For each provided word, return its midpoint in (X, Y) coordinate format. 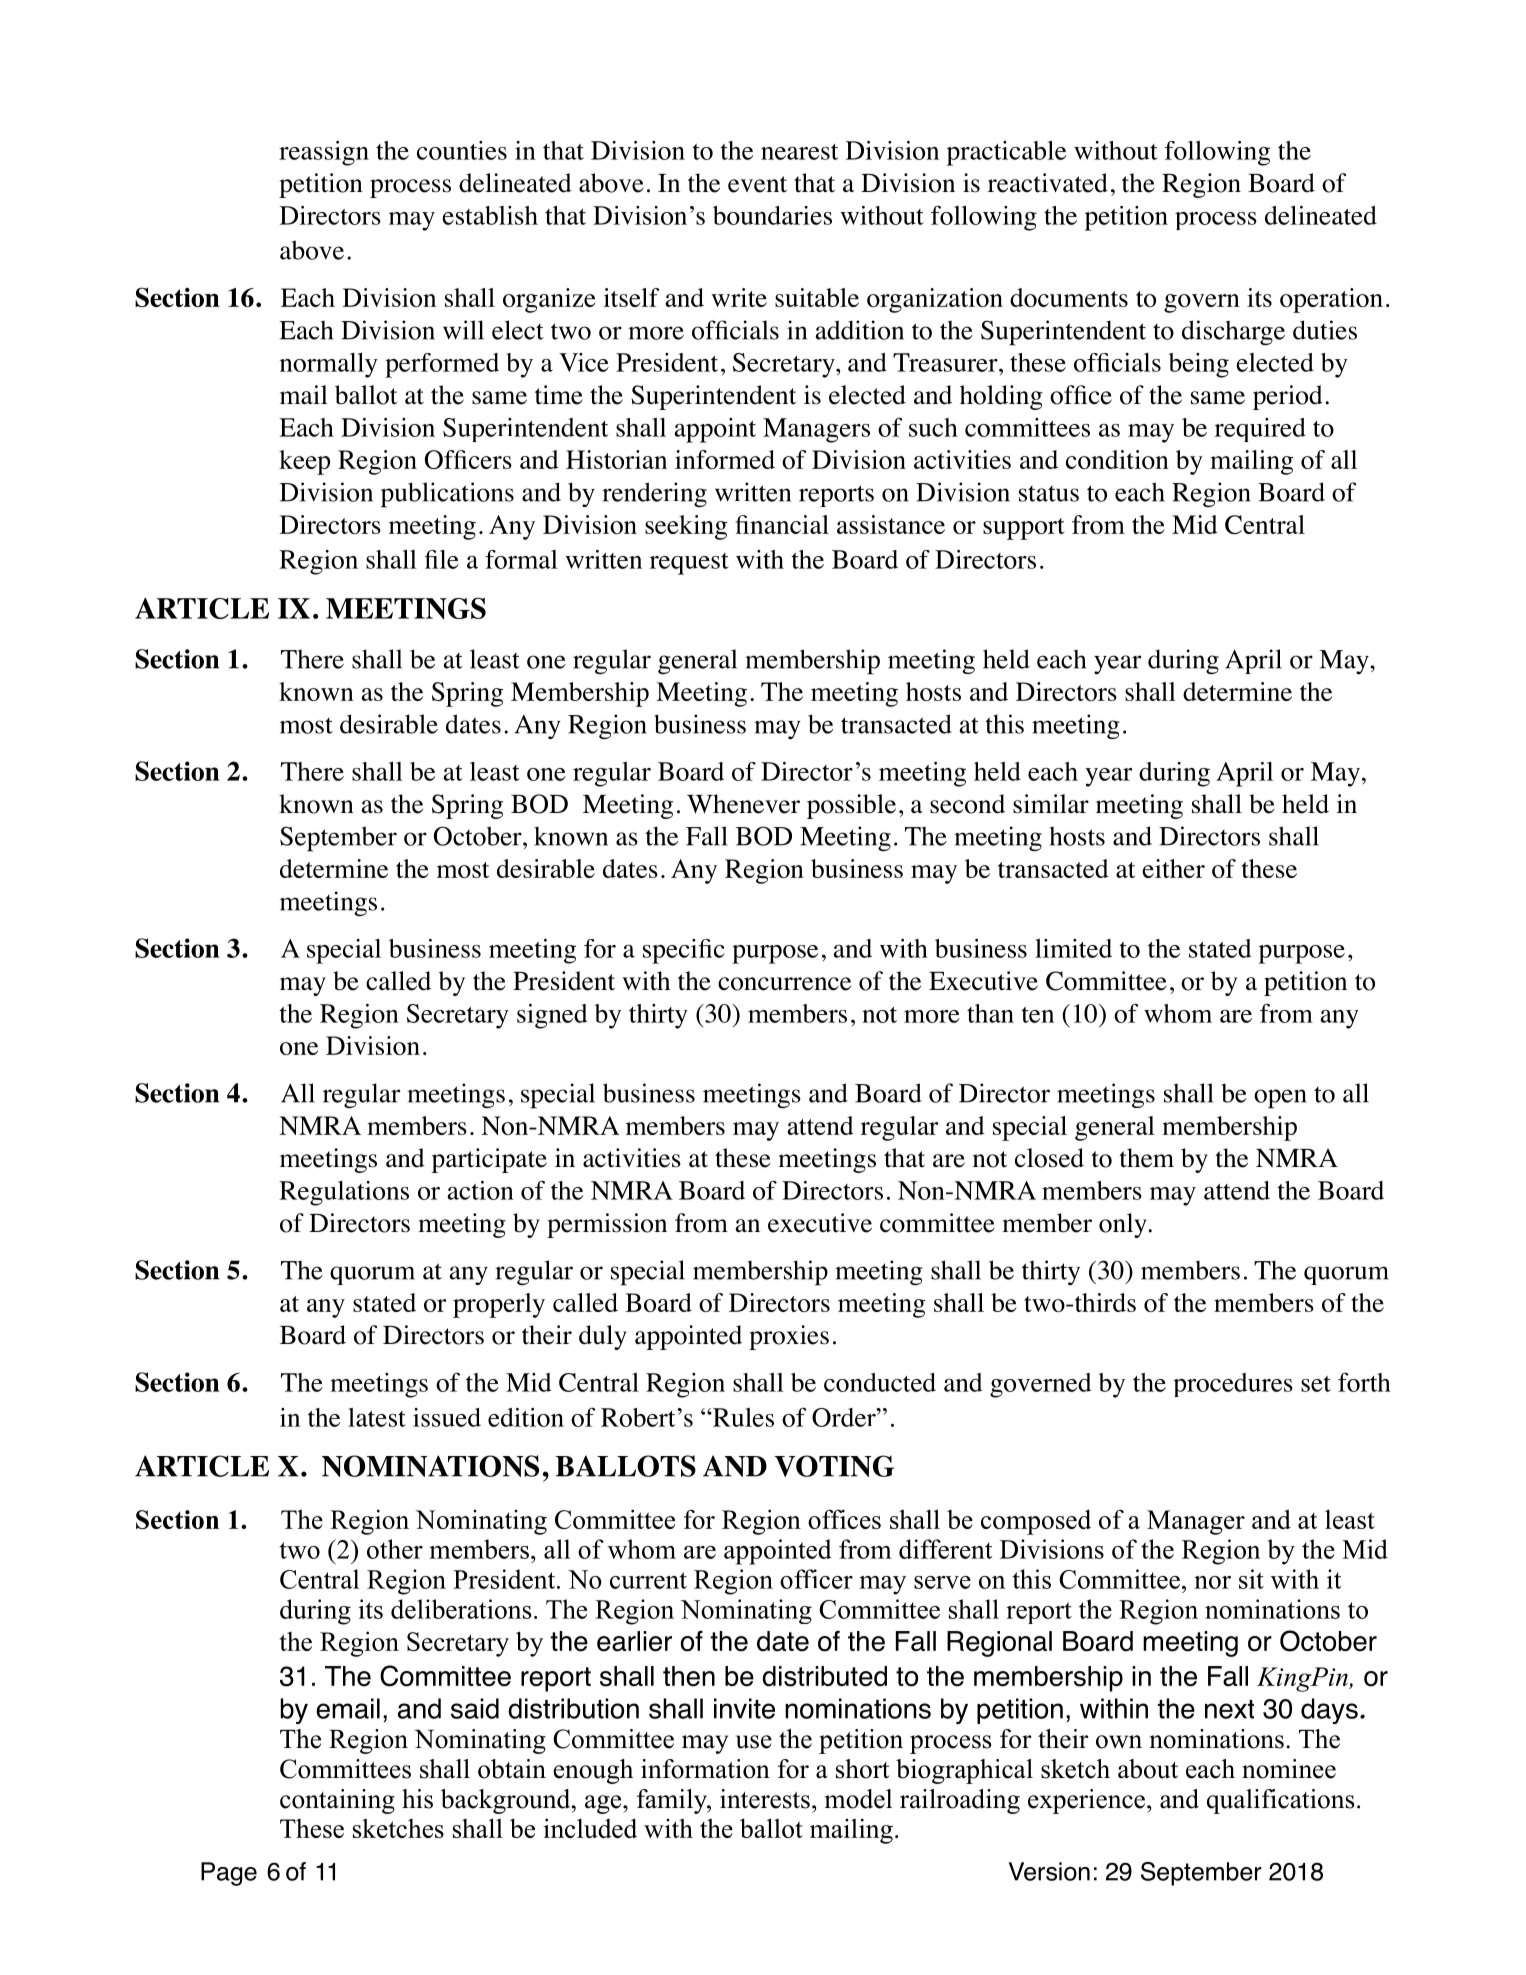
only (1124, 1225)
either (1173, 868)
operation (1331, 300)
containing (337, 1801)
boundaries (772, 215)
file (442, 559)
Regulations (344, 1193)
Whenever (743, 804)
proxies (789, 1337)
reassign (324, 153)
